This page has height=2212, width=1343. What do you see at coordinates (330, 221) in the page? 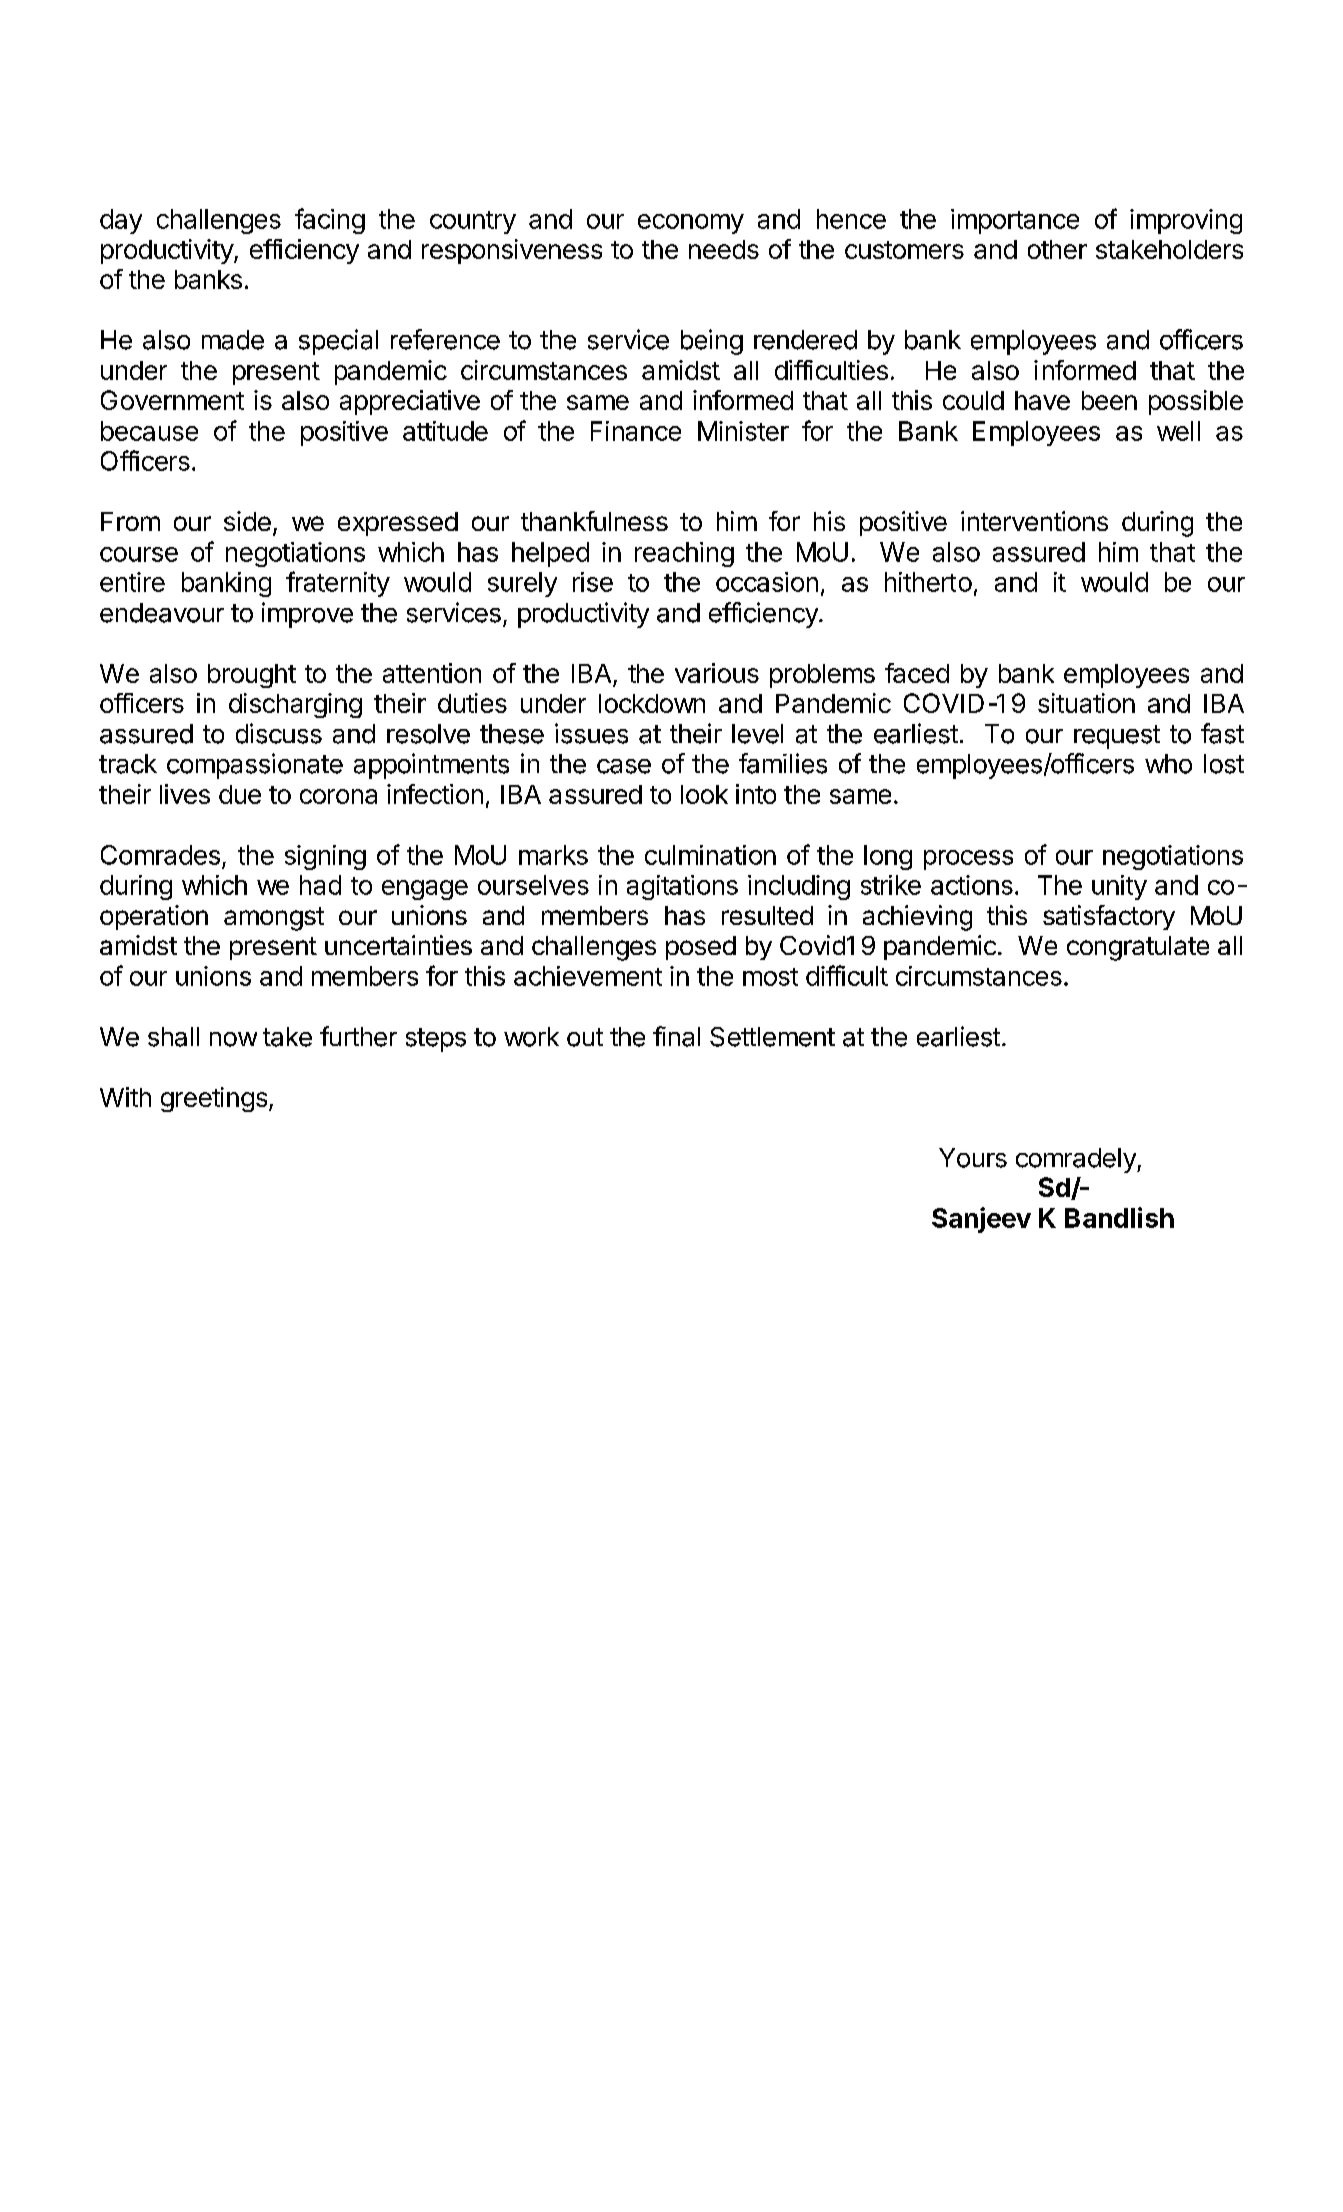
I see `facing` at bounding box center [330, 221].
